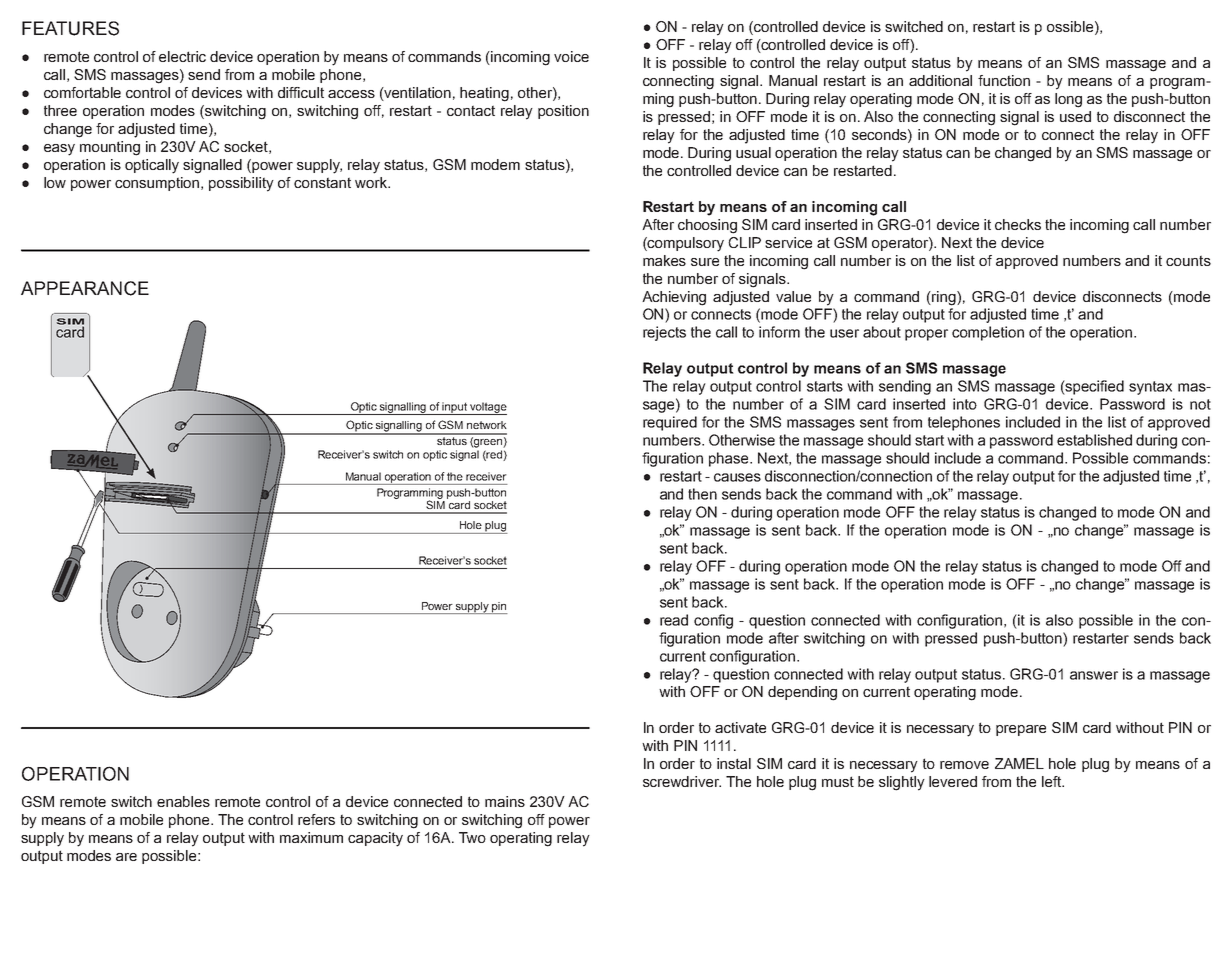 The height and width of the screenshot is (966, 1232). Describe the element at coordinates (183, 801) in the screenshot. I see `enables` at that location.
